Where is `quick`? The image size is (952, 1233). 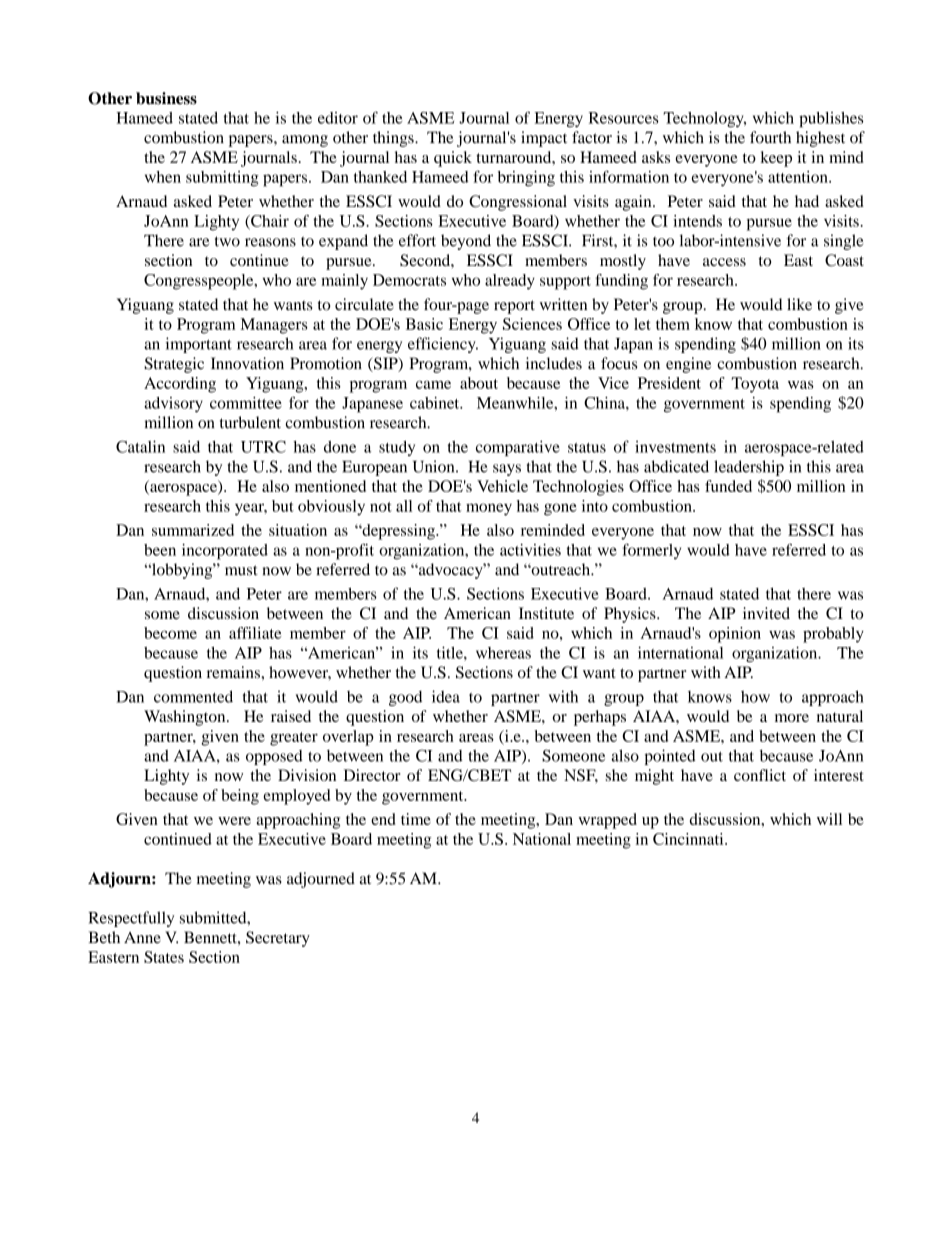 quick is located at coordinates (453, 159).
